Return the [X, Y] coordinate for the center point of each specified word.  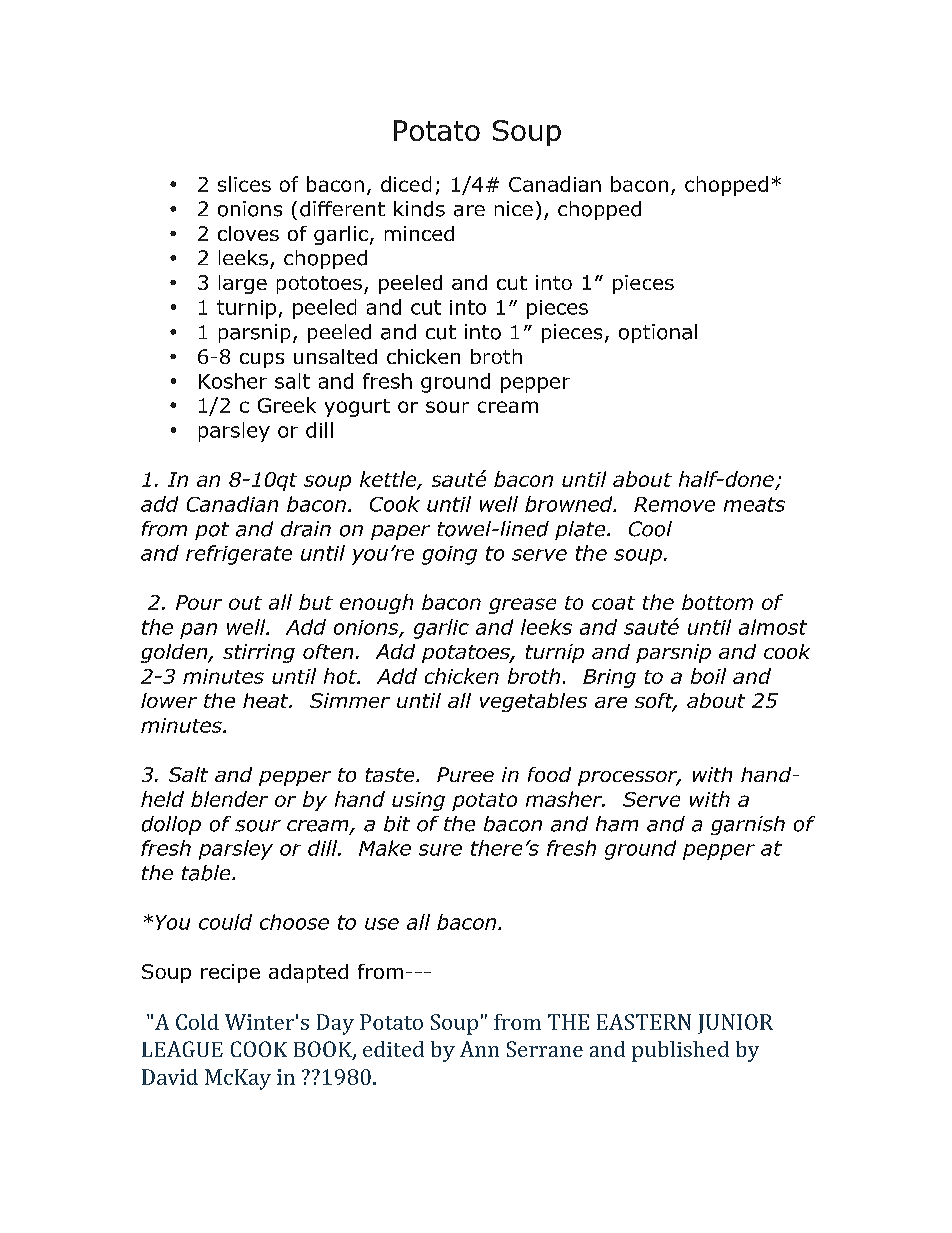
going [449, 555]
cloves [248, 233]
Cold [197, 1022]
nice [514, 208]
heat [267, 700]
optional [658, 333]
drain [306, 529]
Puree [465, 774]
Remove [674, 504]
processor [629, 778]
